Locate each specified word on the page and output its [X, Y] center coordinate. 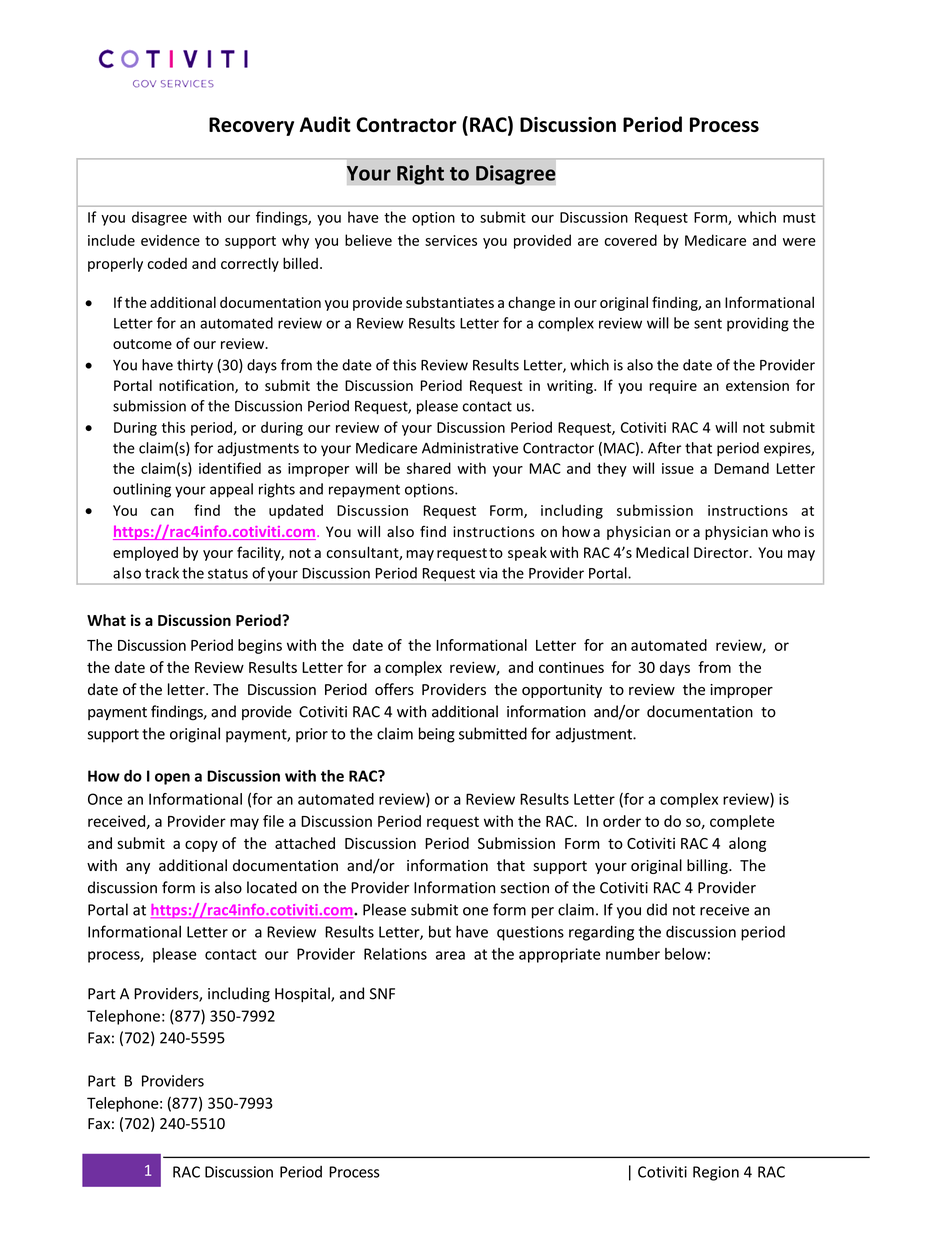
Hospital [303, 994]
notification [197, 386]
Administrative [470, 448]
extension [757, 385]
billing [708, 866]
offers [394, 689]
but [440, 931]
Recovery [251, 126]
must [799, 218]
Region [716, 1173]
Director [722, 552]
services [451, 240]
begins [260, 646]
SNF [382, 994]
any [138, 868]
